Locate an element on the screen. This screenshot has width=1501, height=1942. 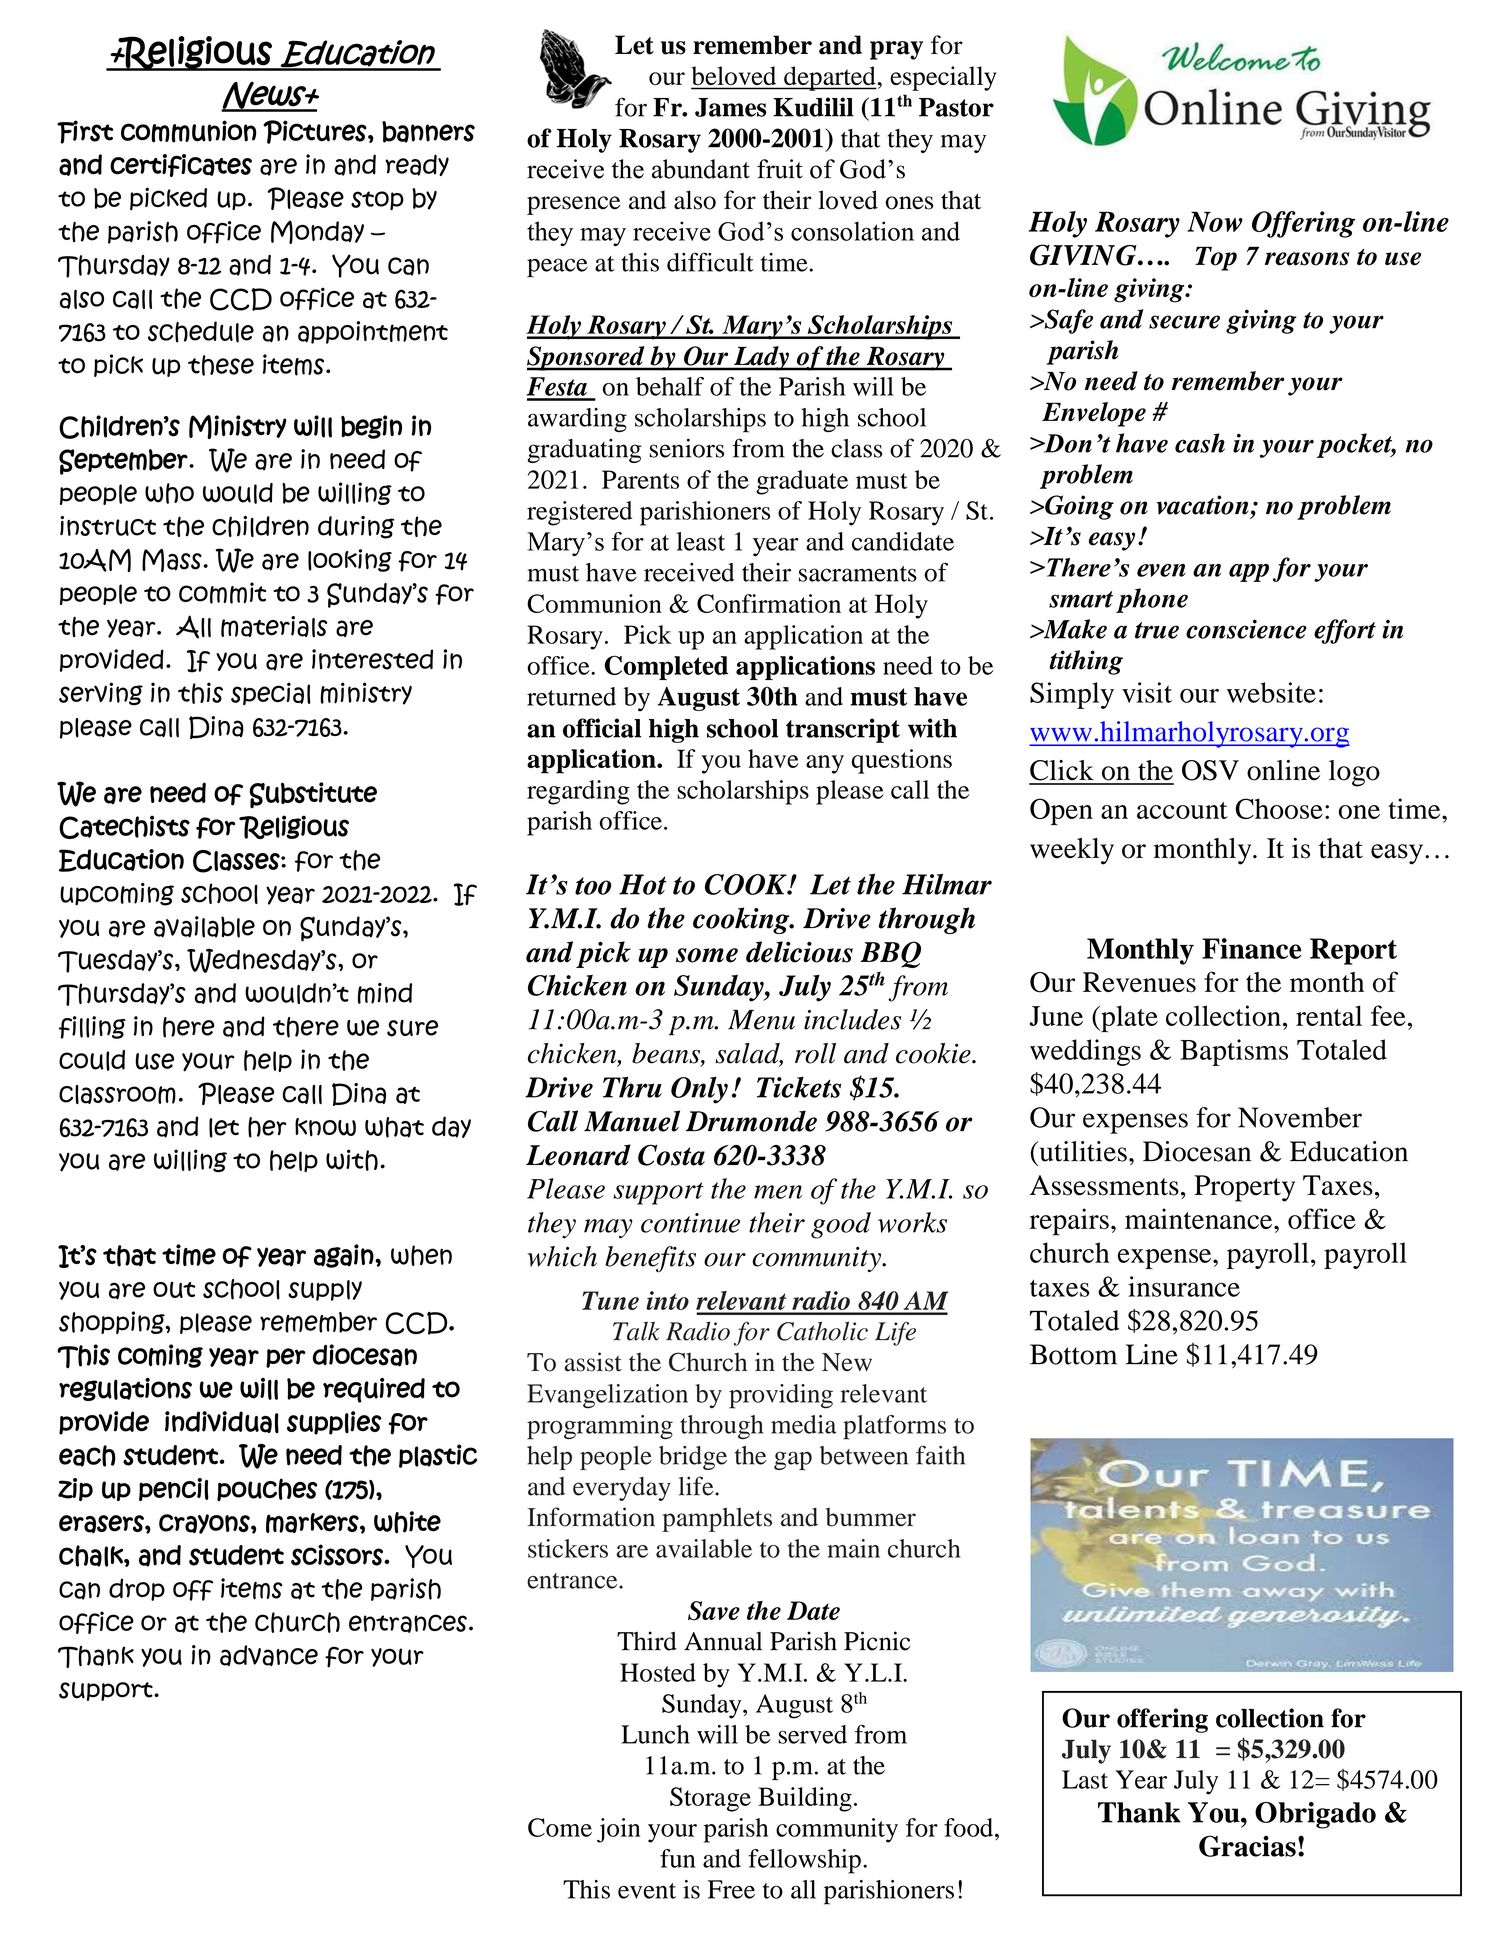
advance is located at coordinates (269, 1655).
